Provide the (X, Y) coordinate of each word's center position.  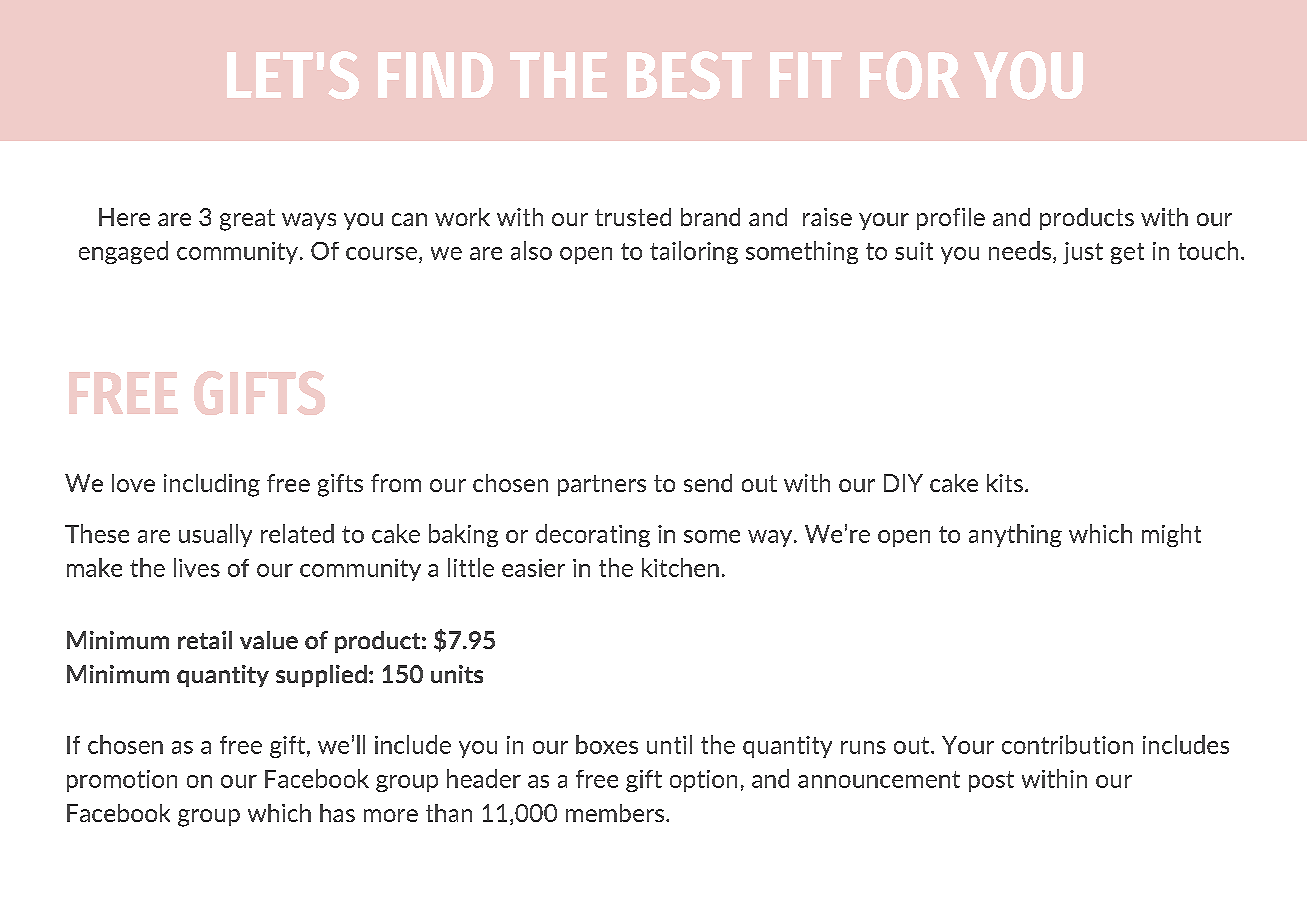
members (615, 813)
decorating (593, 535)
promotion (122, 781)
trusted (633, 217)
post (991, 781)
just (1083, 253)
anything (1015, 535)
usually (215, 535)
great (247, 220)
